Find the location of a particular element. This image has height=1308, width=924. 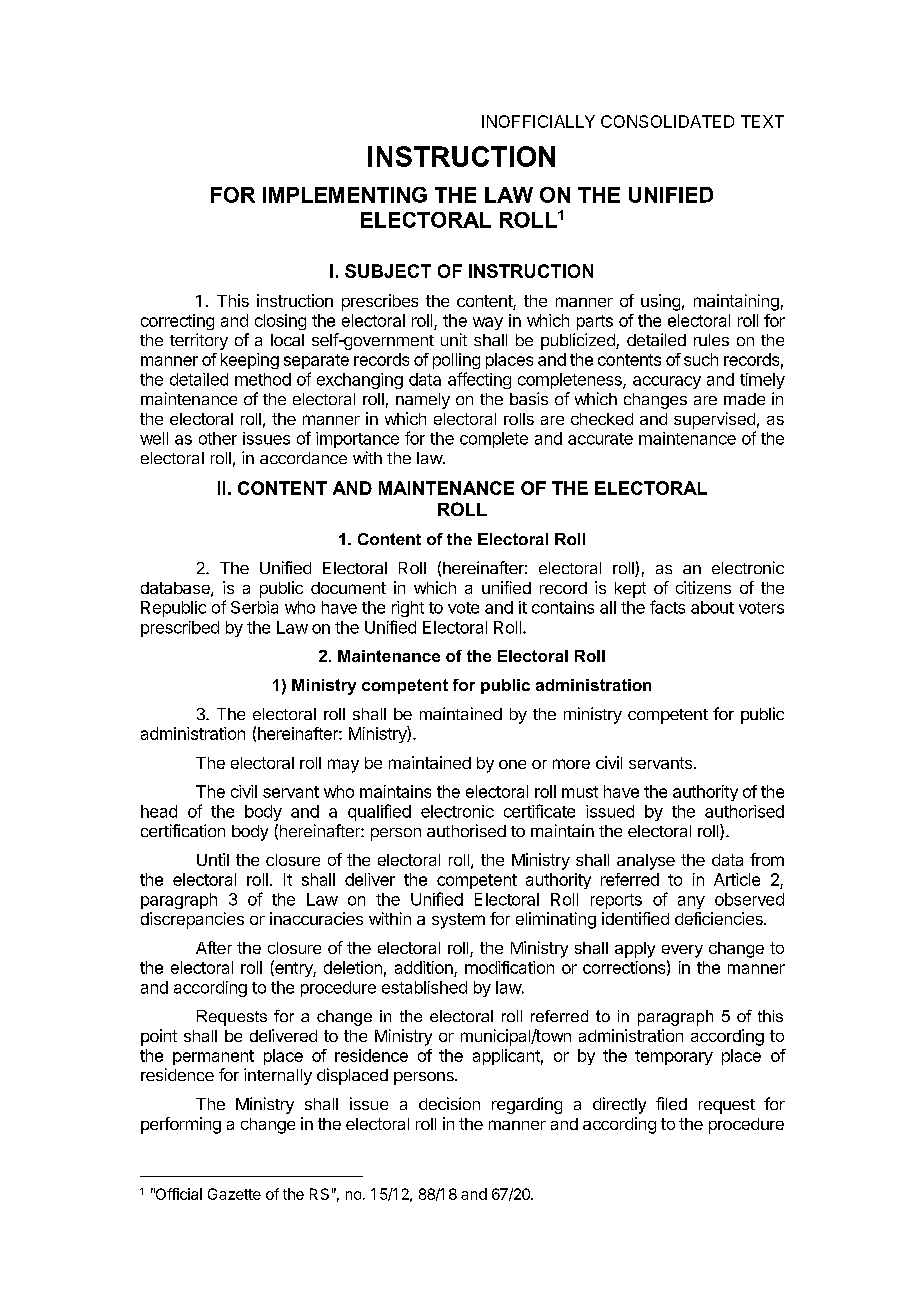

CONSOLIDATED is located at coordinates (667, 121).
